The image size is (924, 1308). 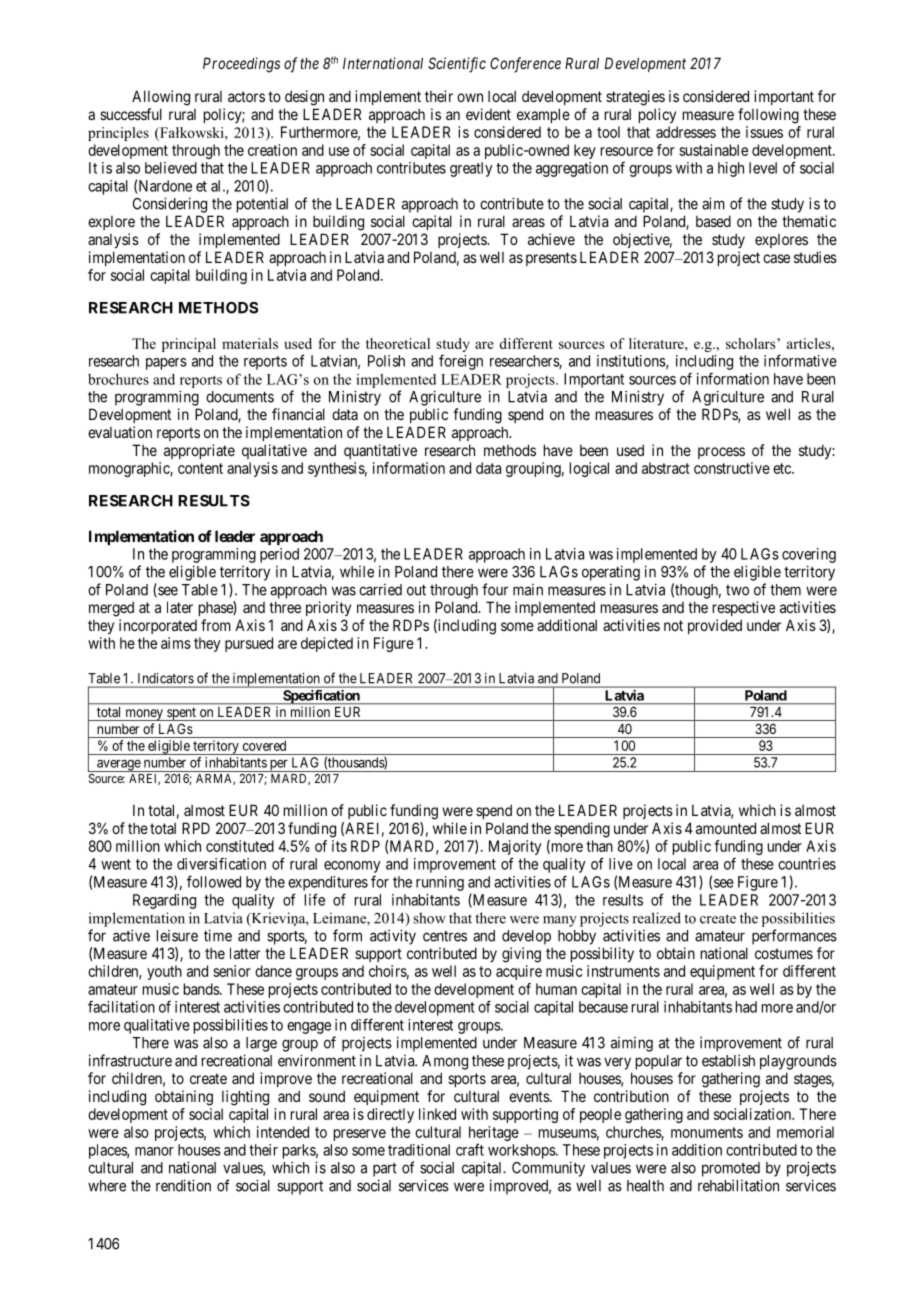 I want to click on quantitative, so click(x=380, y=451).
